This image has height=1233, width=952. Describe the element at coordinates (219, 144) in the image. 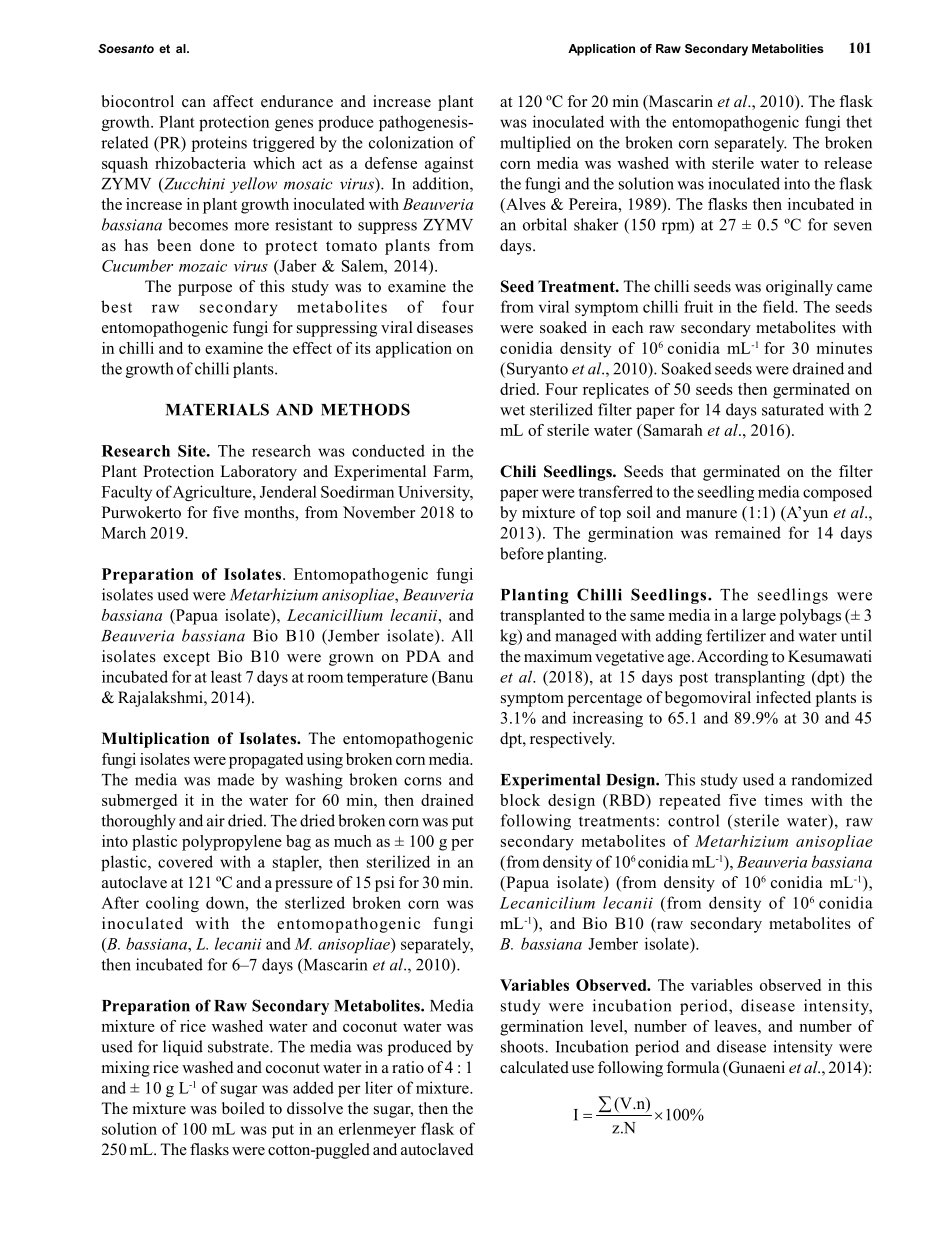

I see `proteins` at that location.
